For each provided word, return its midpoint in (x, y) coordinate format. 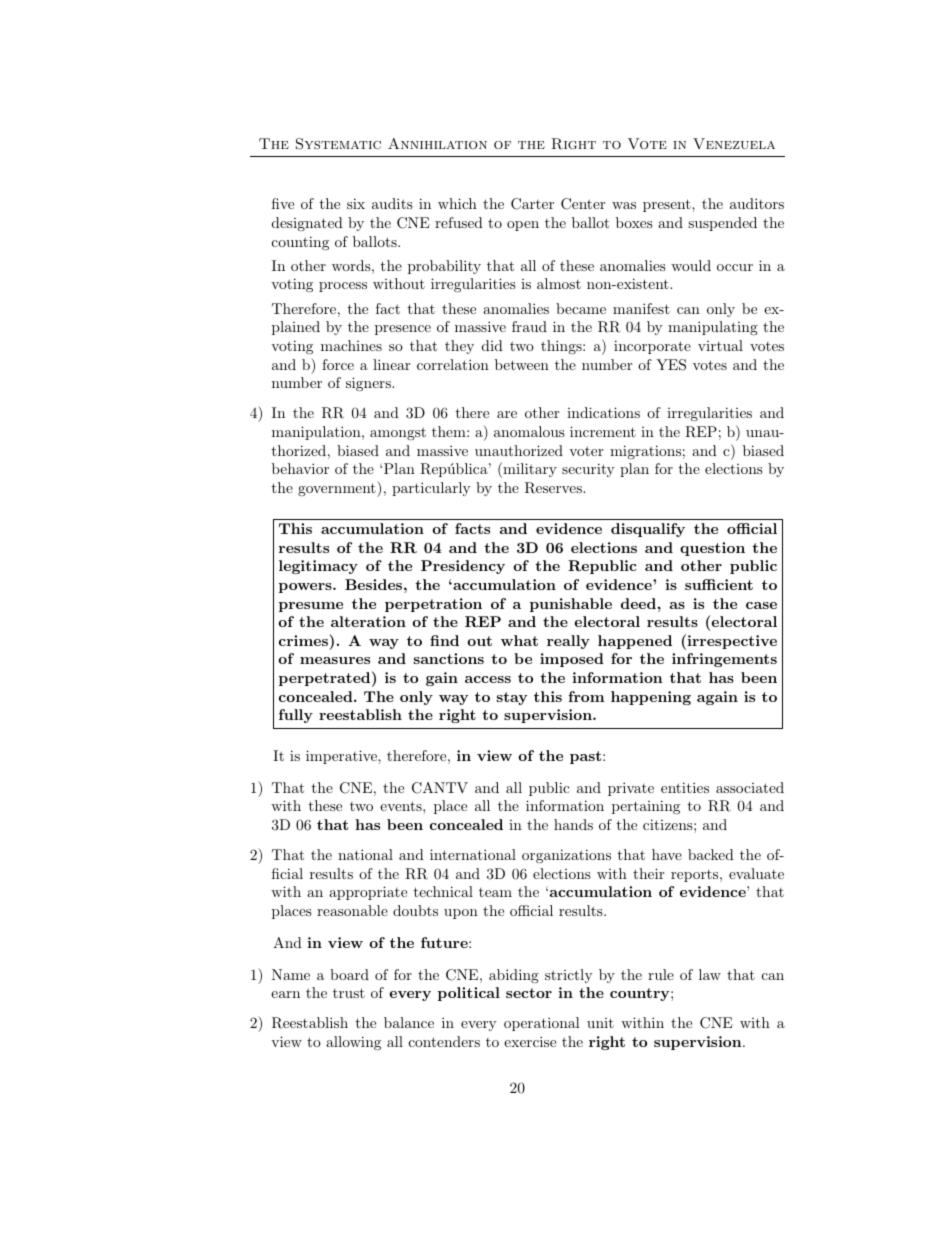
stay (512, 698)
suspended (722, 224)
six (356, 203)
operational (542, 1024)
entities (685, 787)
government (338, 489)
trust (349, 993)
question (712, 549)
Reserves (554, 488)
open (523, 226)
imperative (342, 757)
